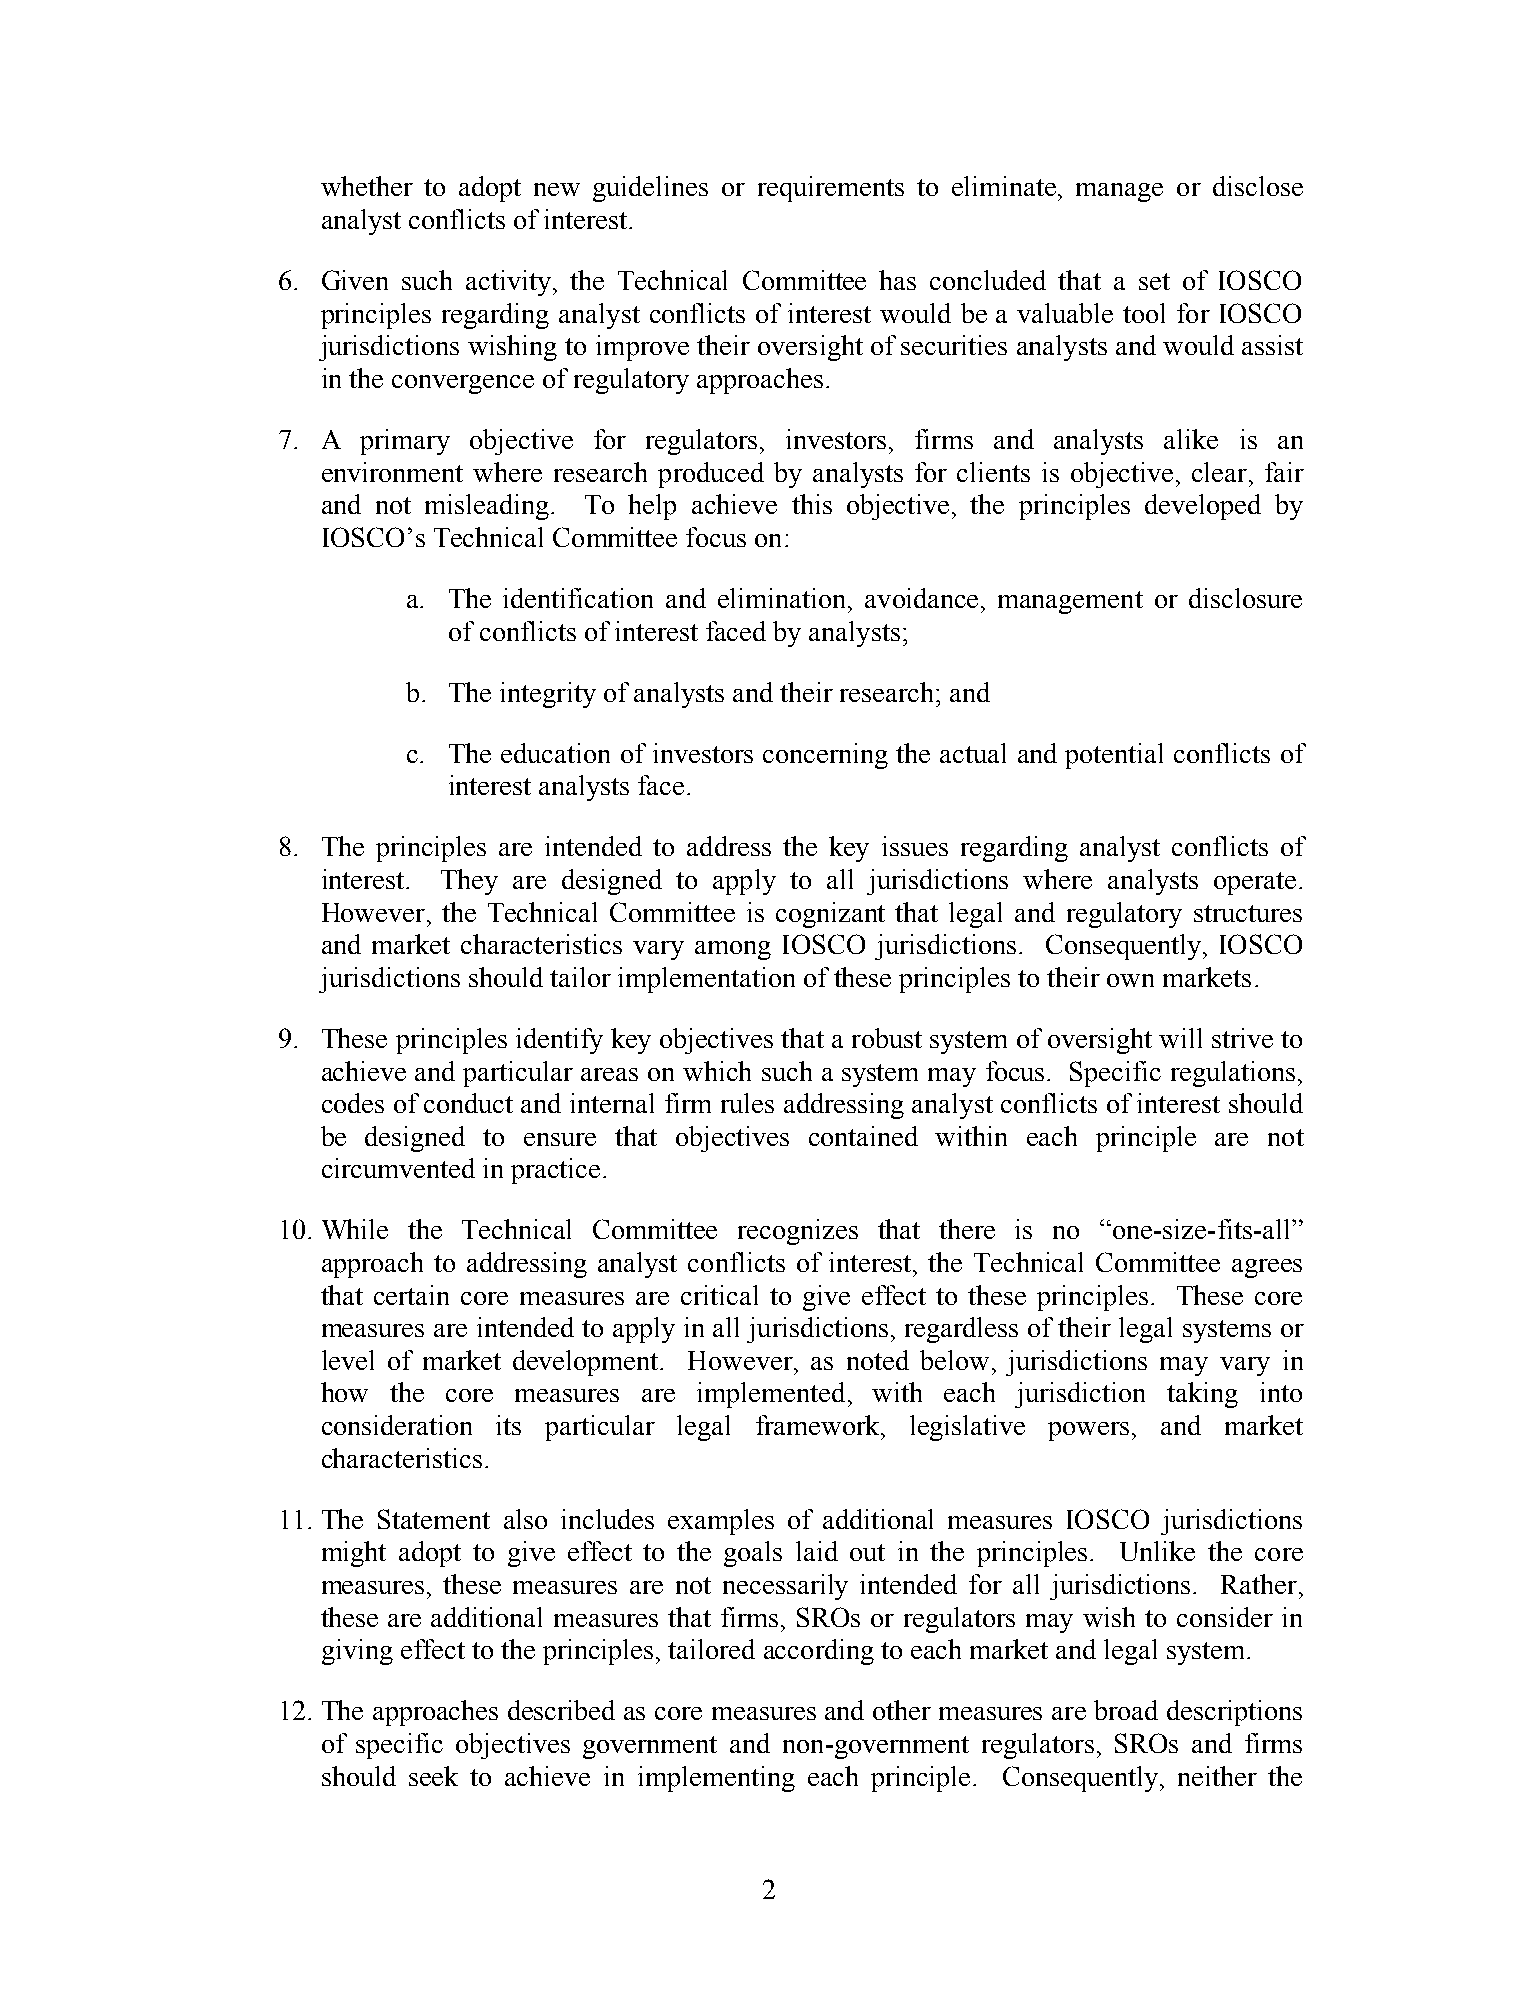 This screenshot has width=1539, height=1991. I want to click on seek, so click(433, 1776).
